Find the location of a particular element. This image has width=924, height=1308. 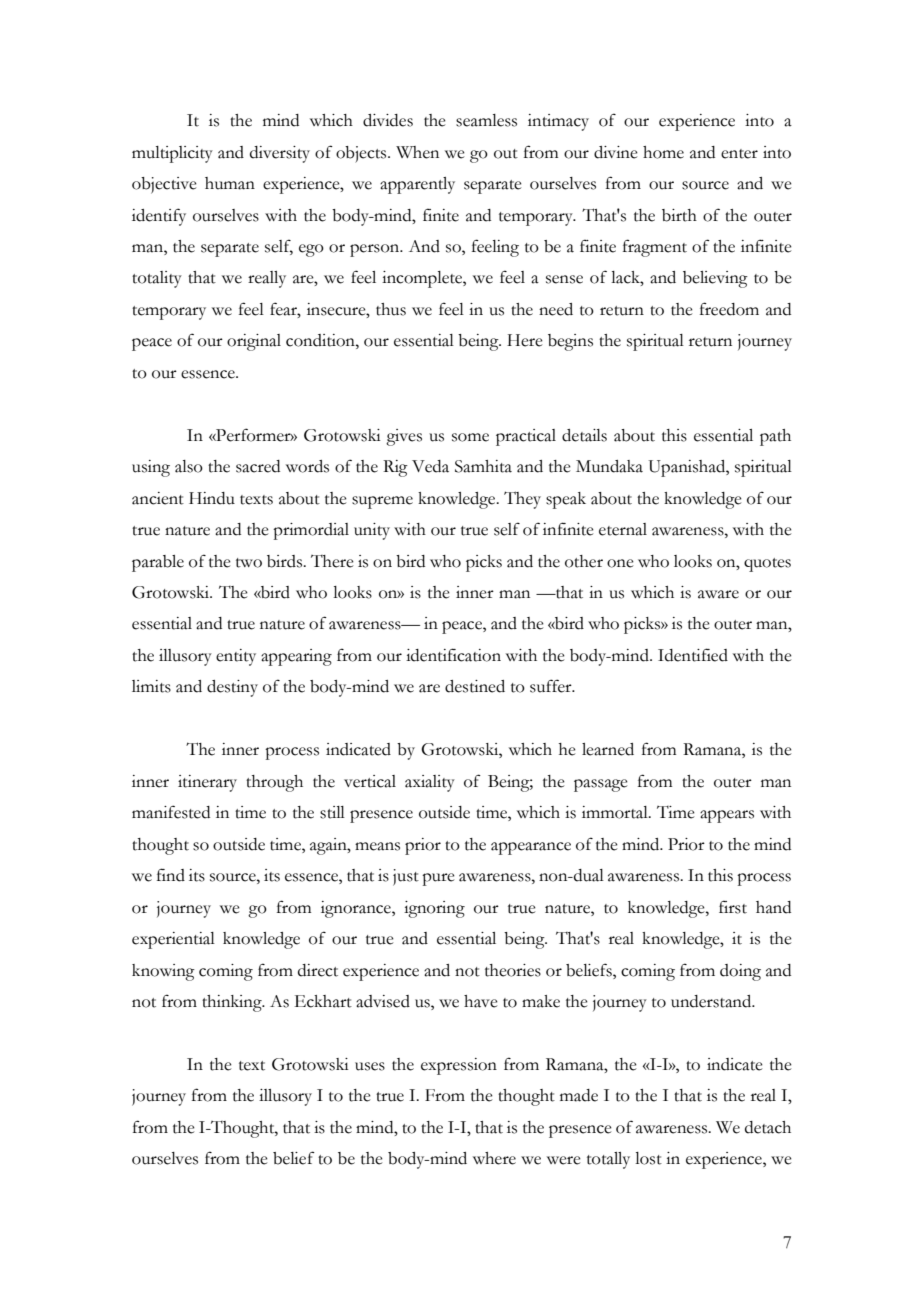

entity is located at coordinates (236, 657).
